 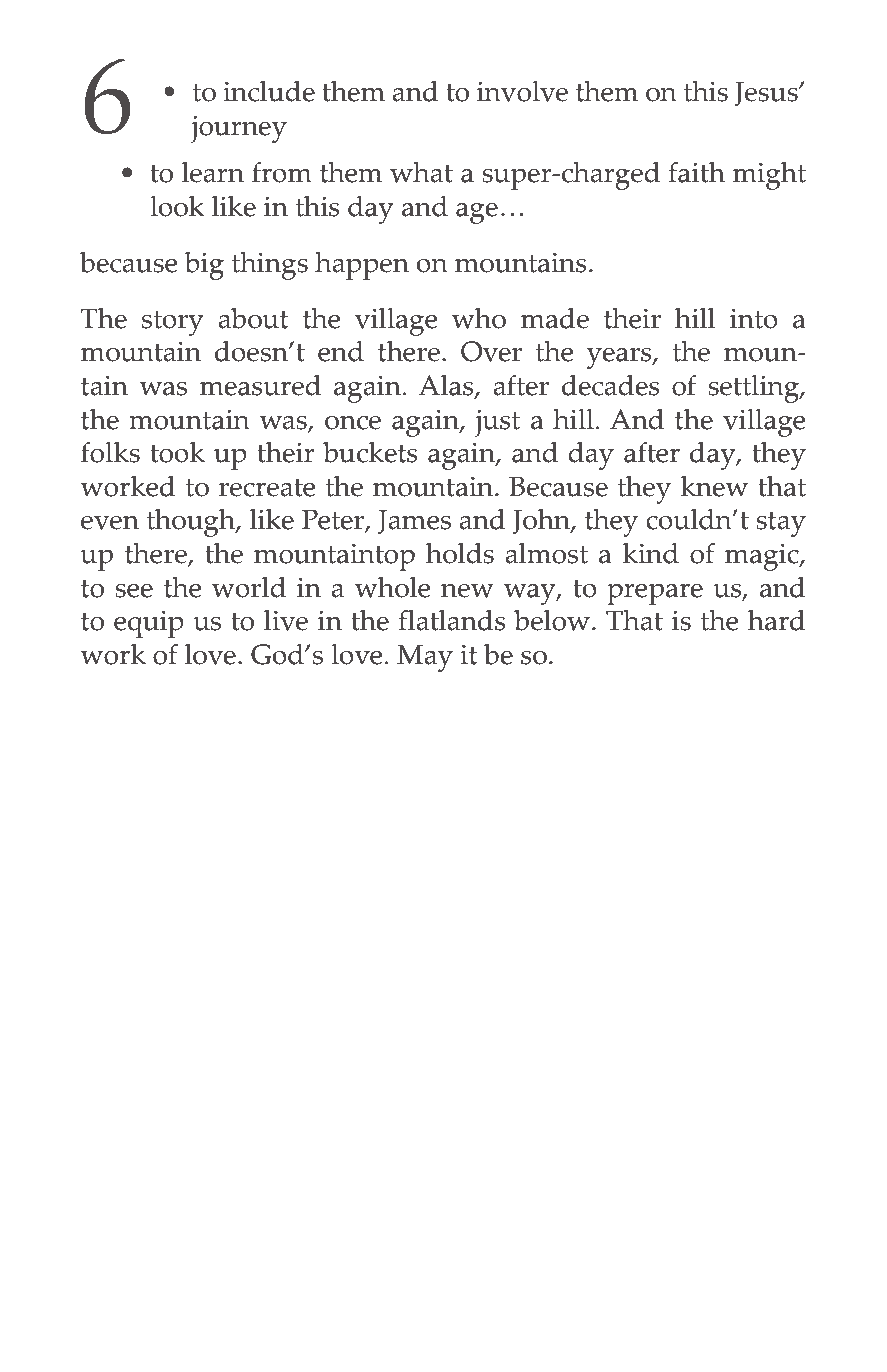 What do you see at coordinates (362, 266) in the image?
I see `happen` at bounding box center [362, 266].
